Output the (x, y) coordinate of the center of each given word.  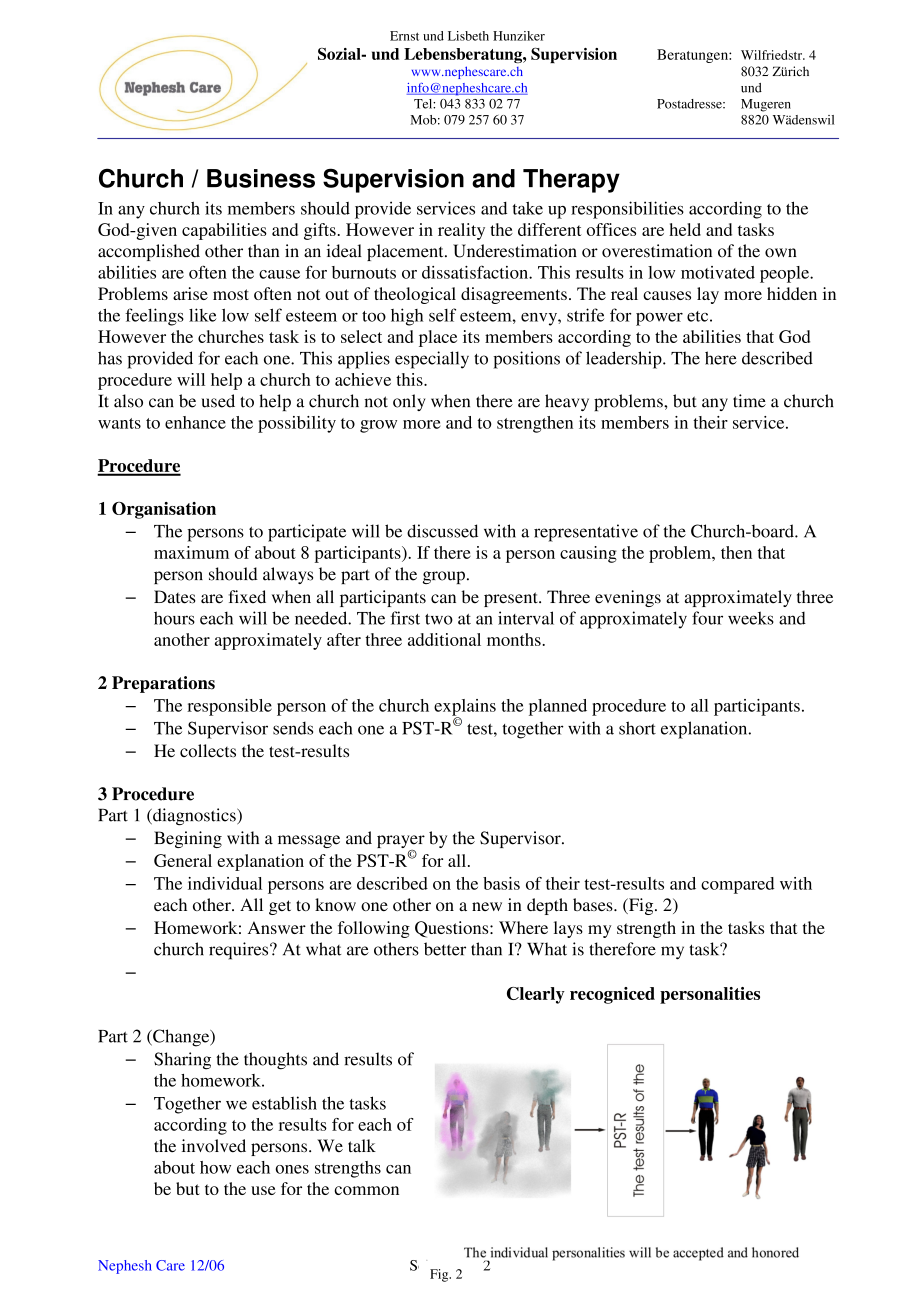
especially (432, 360)
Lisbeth (468, 36)
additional (444, 639)
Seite (425, 1266)
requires (240, 951)
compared (737, 885)
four (707, 618)
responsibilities (627, 210)
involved (214, 1146)
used (218, 401)
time (749, 401)
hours (174, 618)
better (445, 949)
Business (261, 178)
